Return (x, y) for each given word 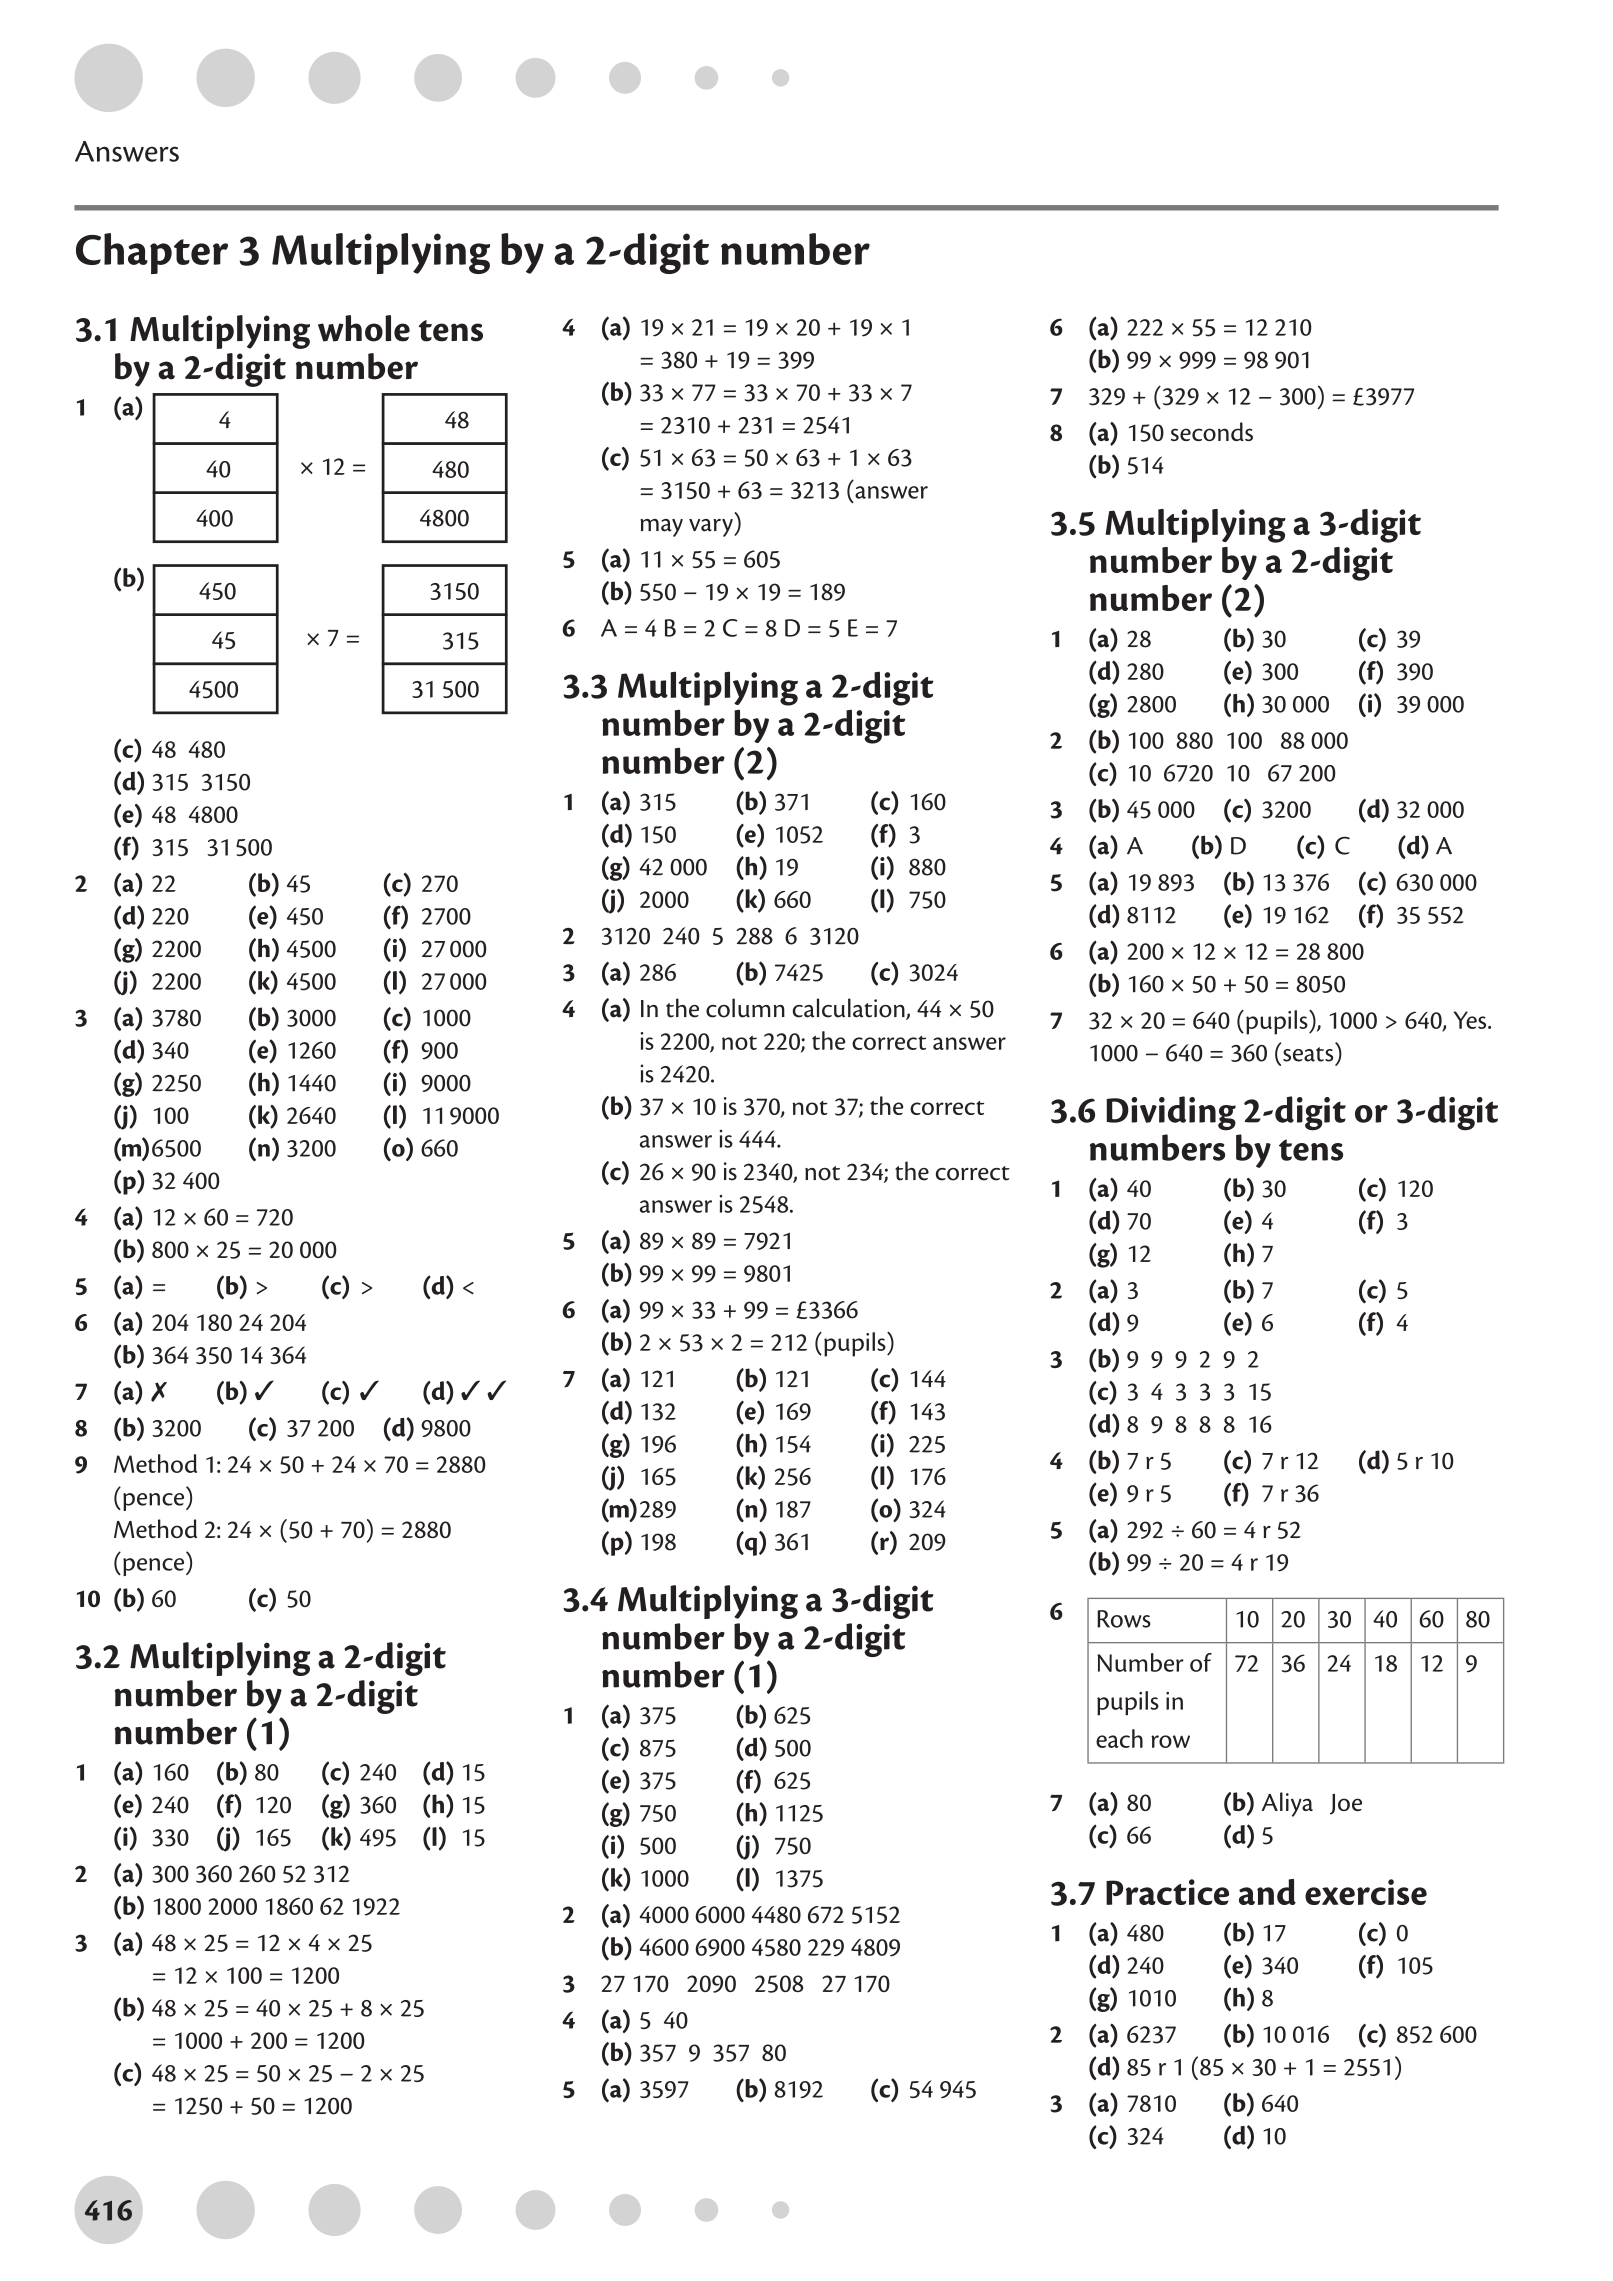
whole (364, 328)
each (1119, 1738)
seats (1308, 1054)
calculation (850, 1009)
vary (712, 528)
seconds (1212, 431)
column (745, 1008)
